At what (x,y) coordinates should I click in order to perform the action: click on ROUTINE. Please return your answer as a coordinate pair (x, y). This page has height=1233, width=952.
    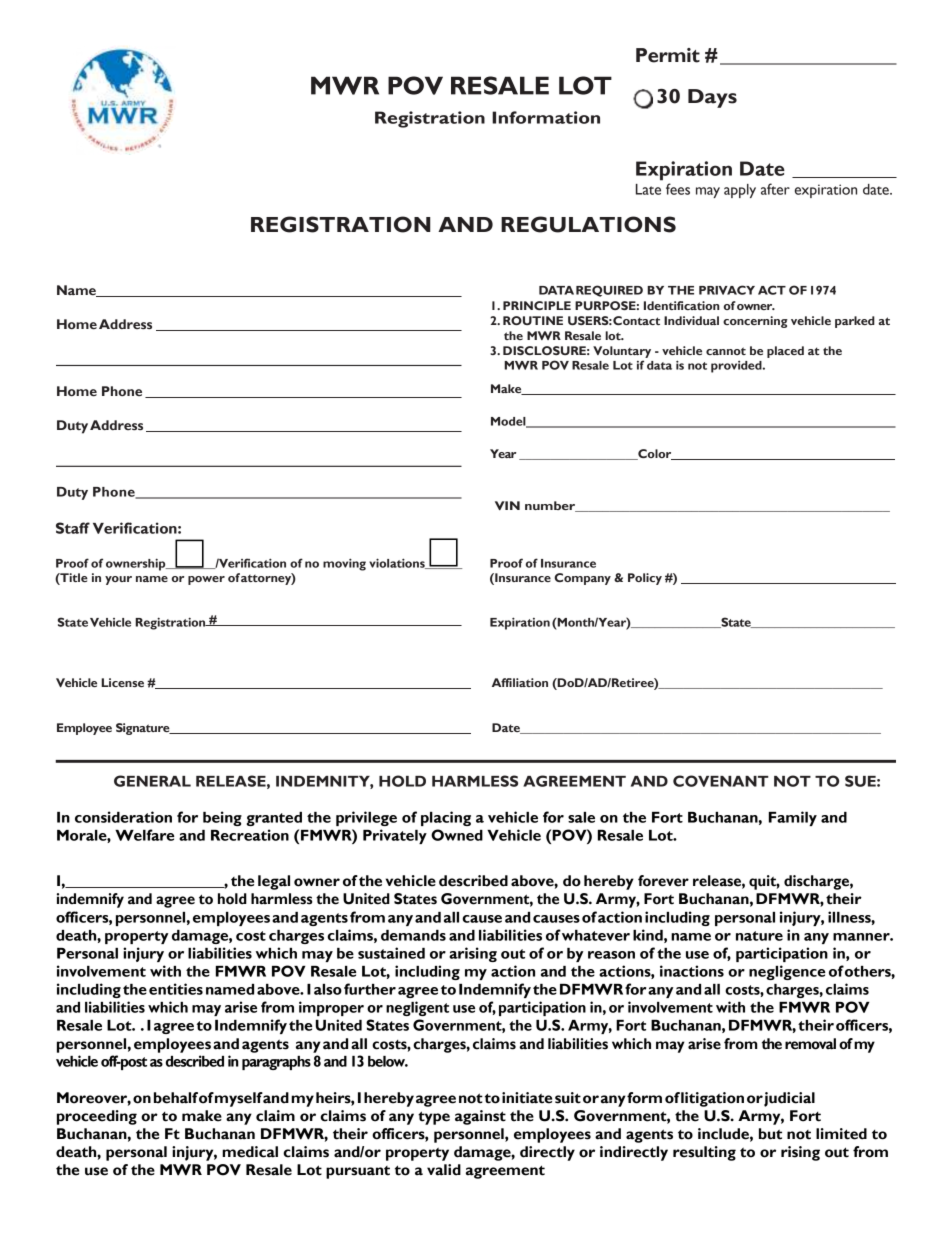
    Looking at the image, I should click on (533, 320).
